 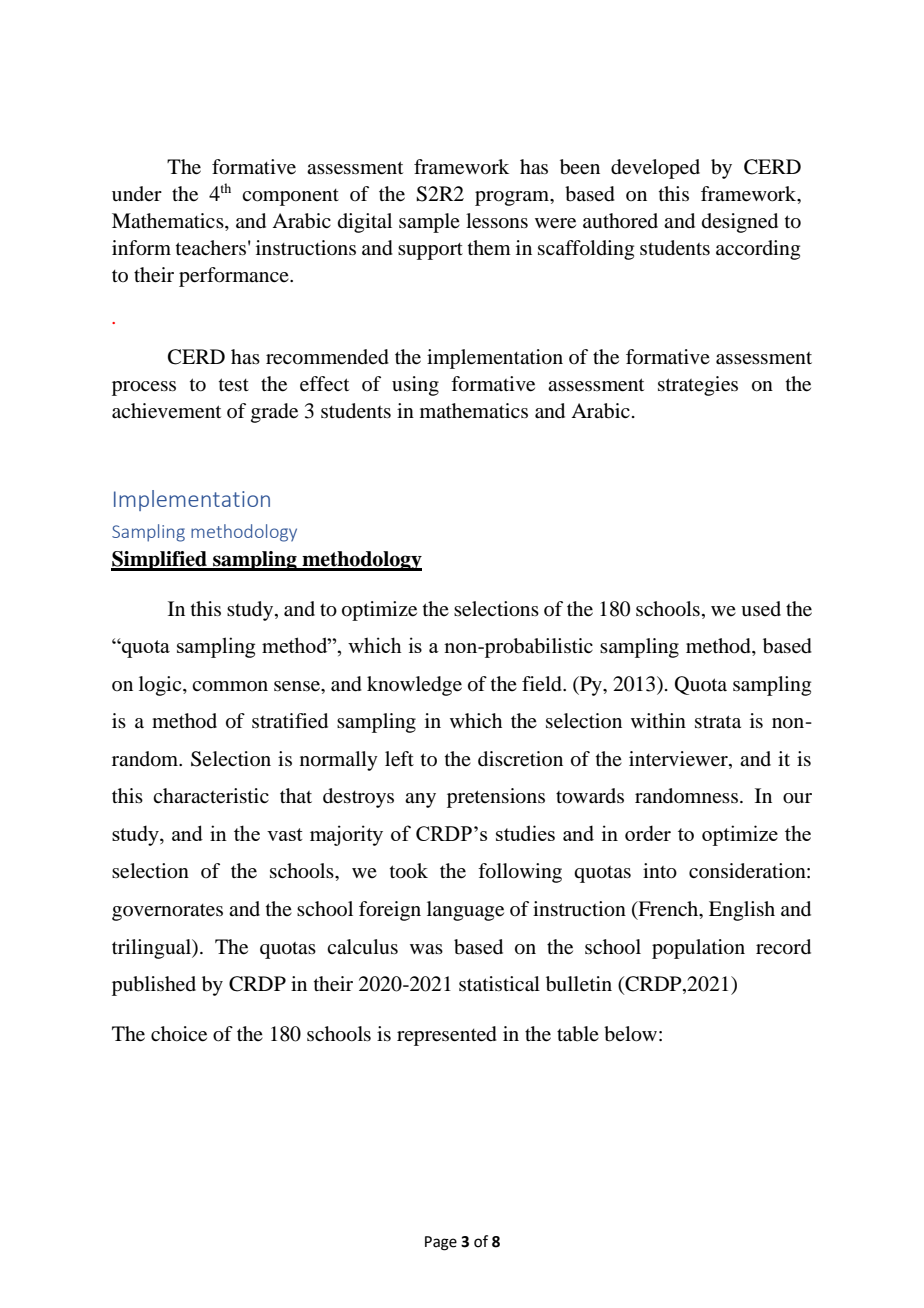 What do you see at coordinates (414, 686) in the screenshot?
I see `knowledge` at bounding box center [414, 686].
